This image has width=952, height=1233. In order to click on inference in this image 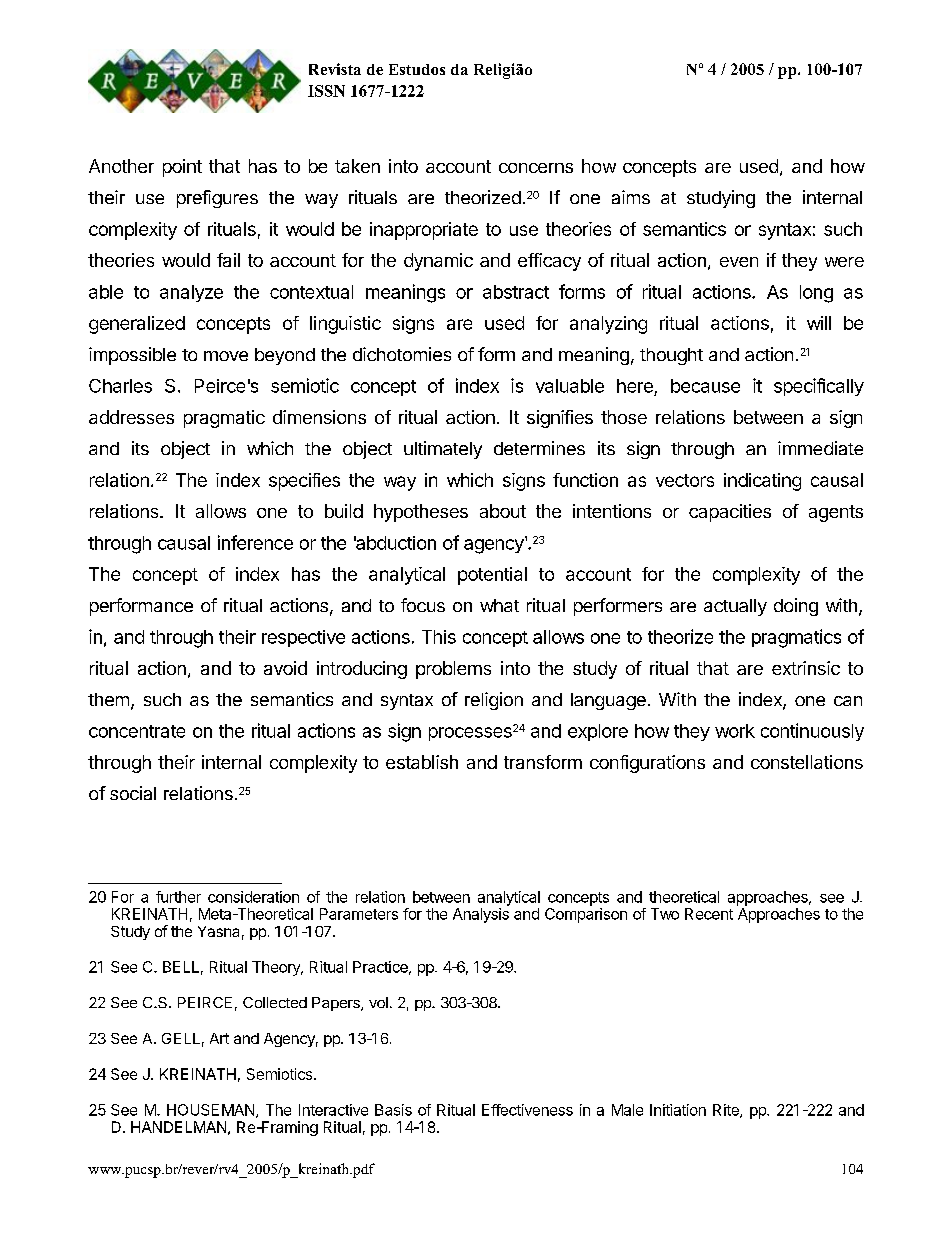, I will do `click(255, 542)`.
